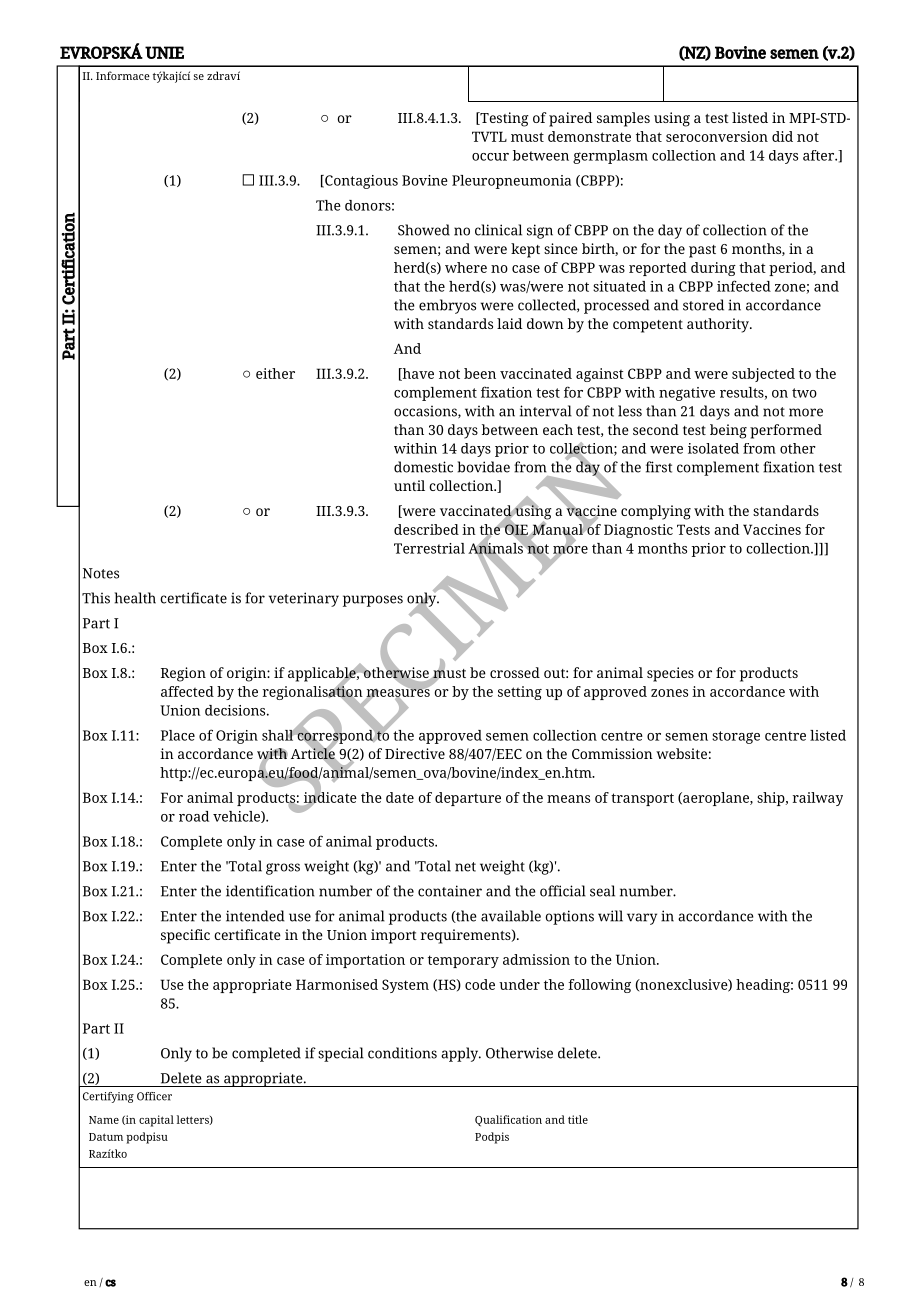 The width and height of the page is (924, 1308). I want to click on Informace, so click(123, 75).
